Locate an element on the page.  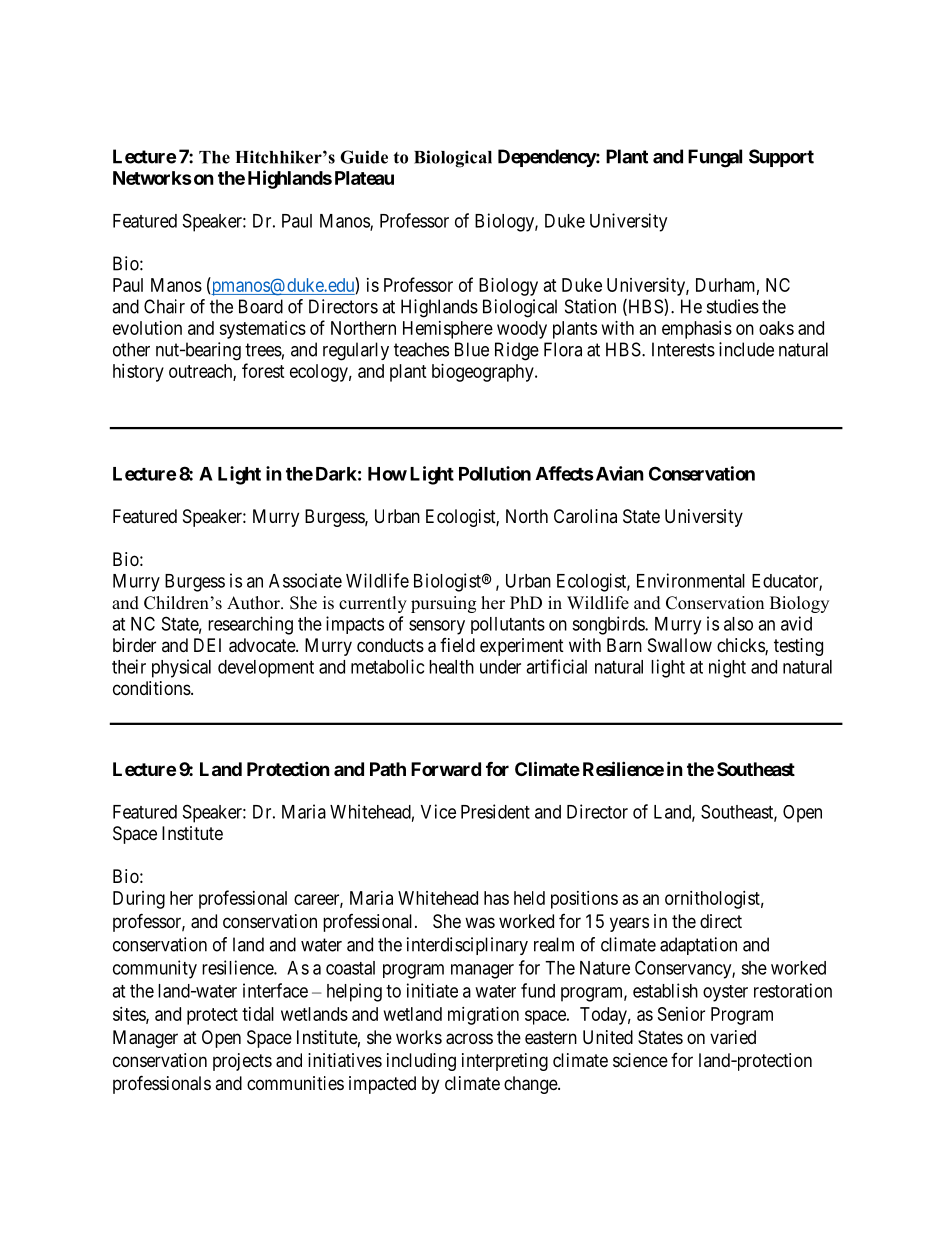
Forward is located at coordinates (446, 769).
